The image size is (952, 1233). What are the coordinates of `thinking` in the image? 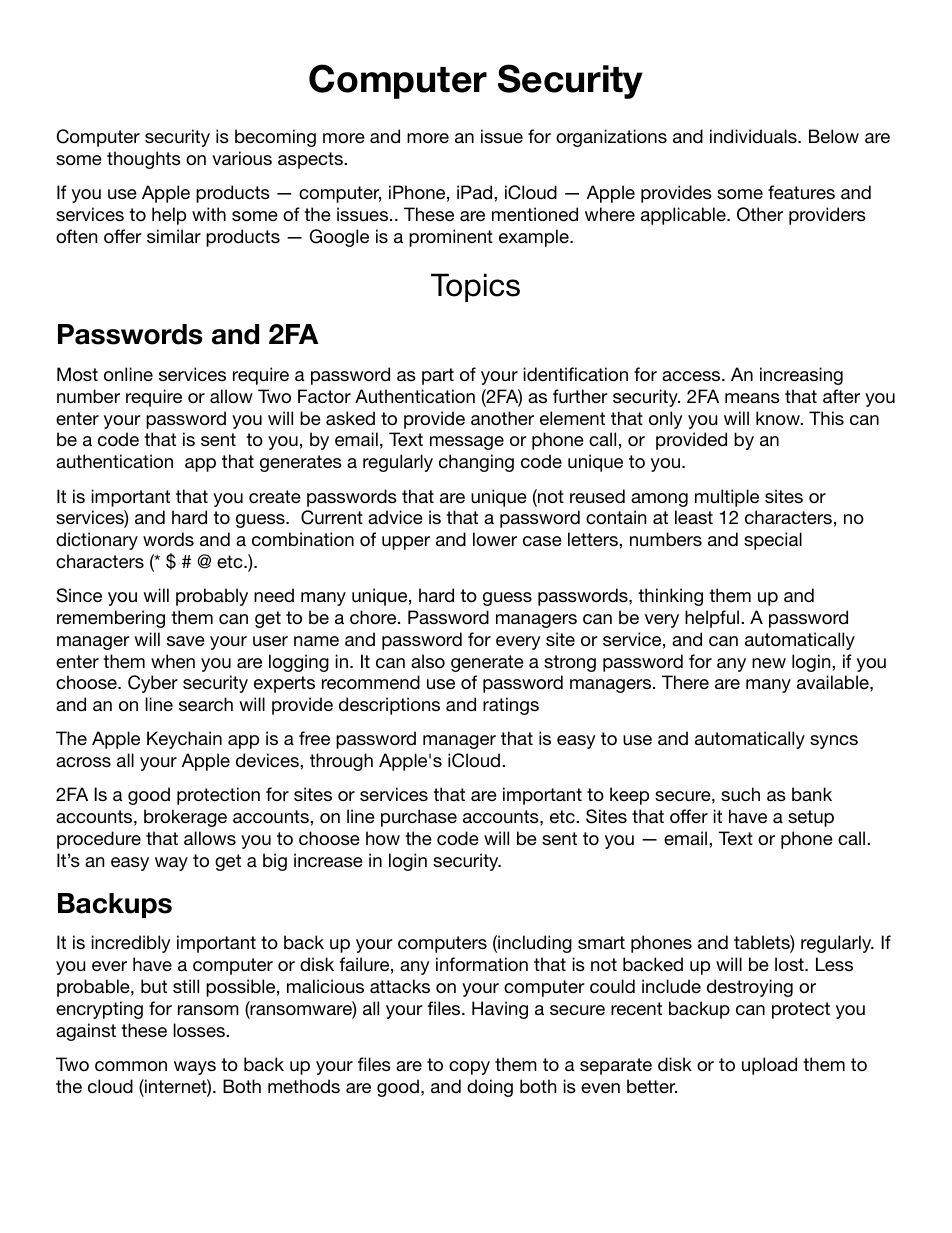 It's located at (670, 597).
